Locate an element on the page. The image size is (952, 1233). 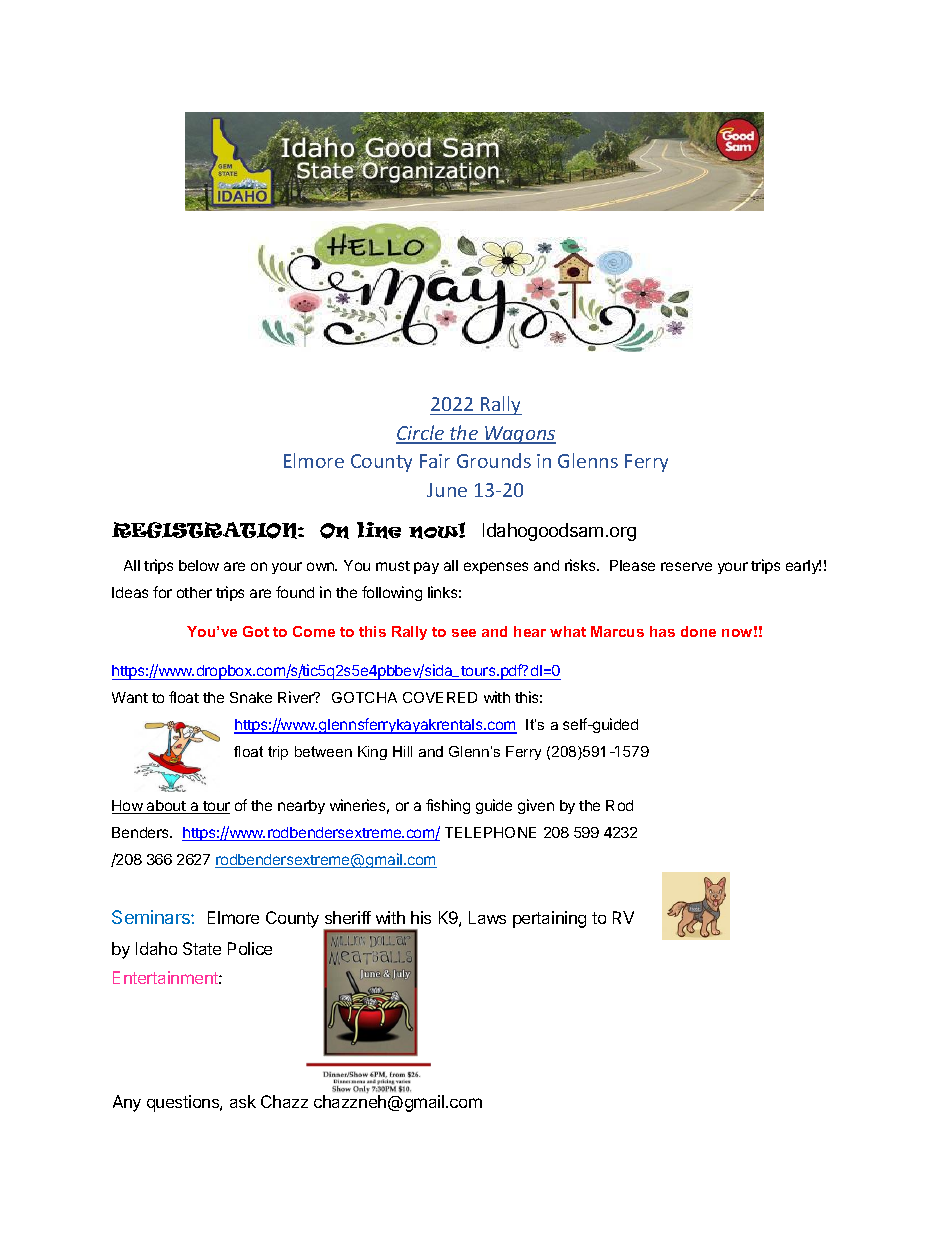
about is located at coordinates (166, 807).
